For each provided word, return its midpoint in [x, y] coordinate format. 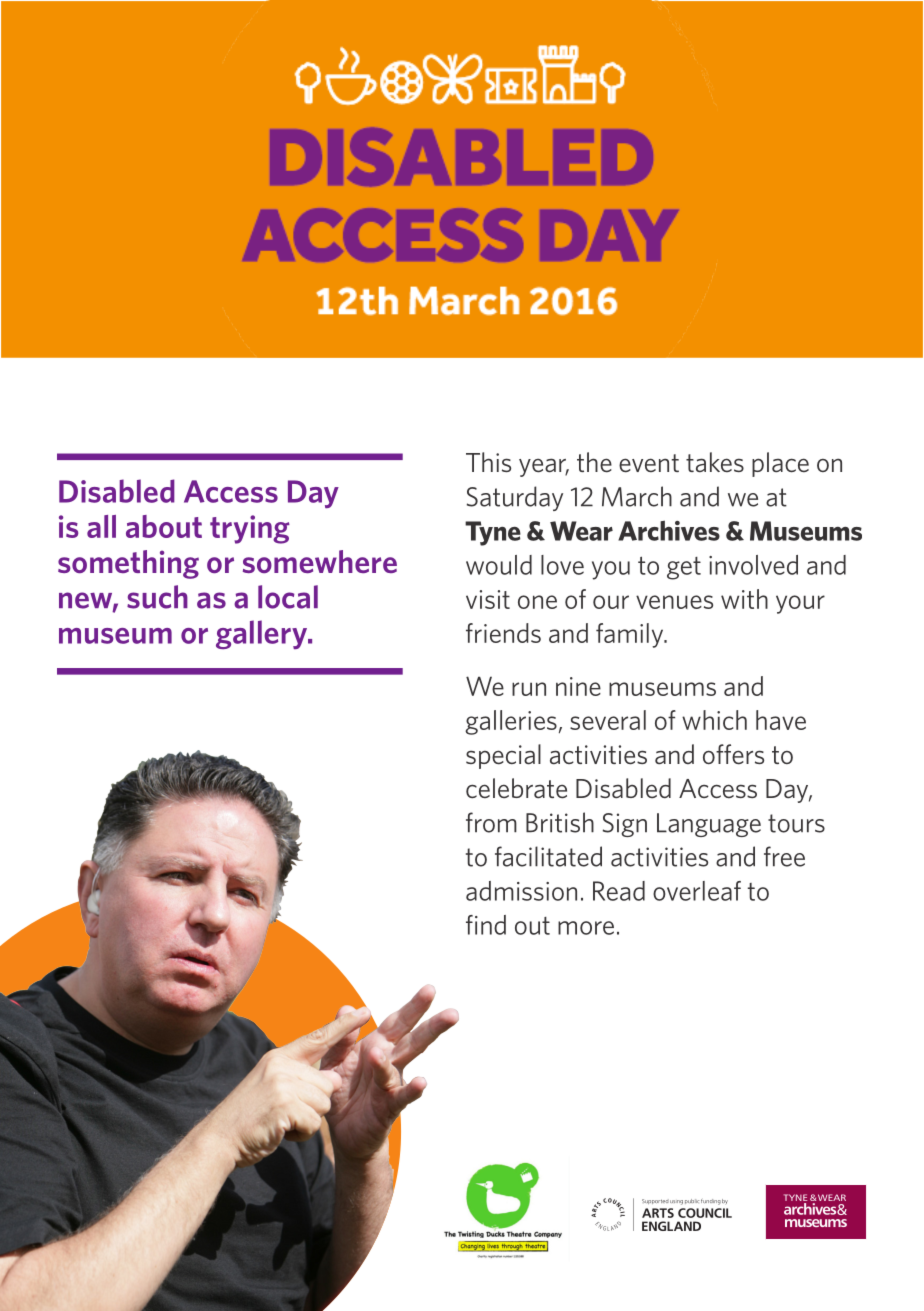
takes [715, 462]
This [488, 462]
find [486, 925]
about [164, 526]
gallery [263, 634]
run [529, 689]
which [714, 720]
